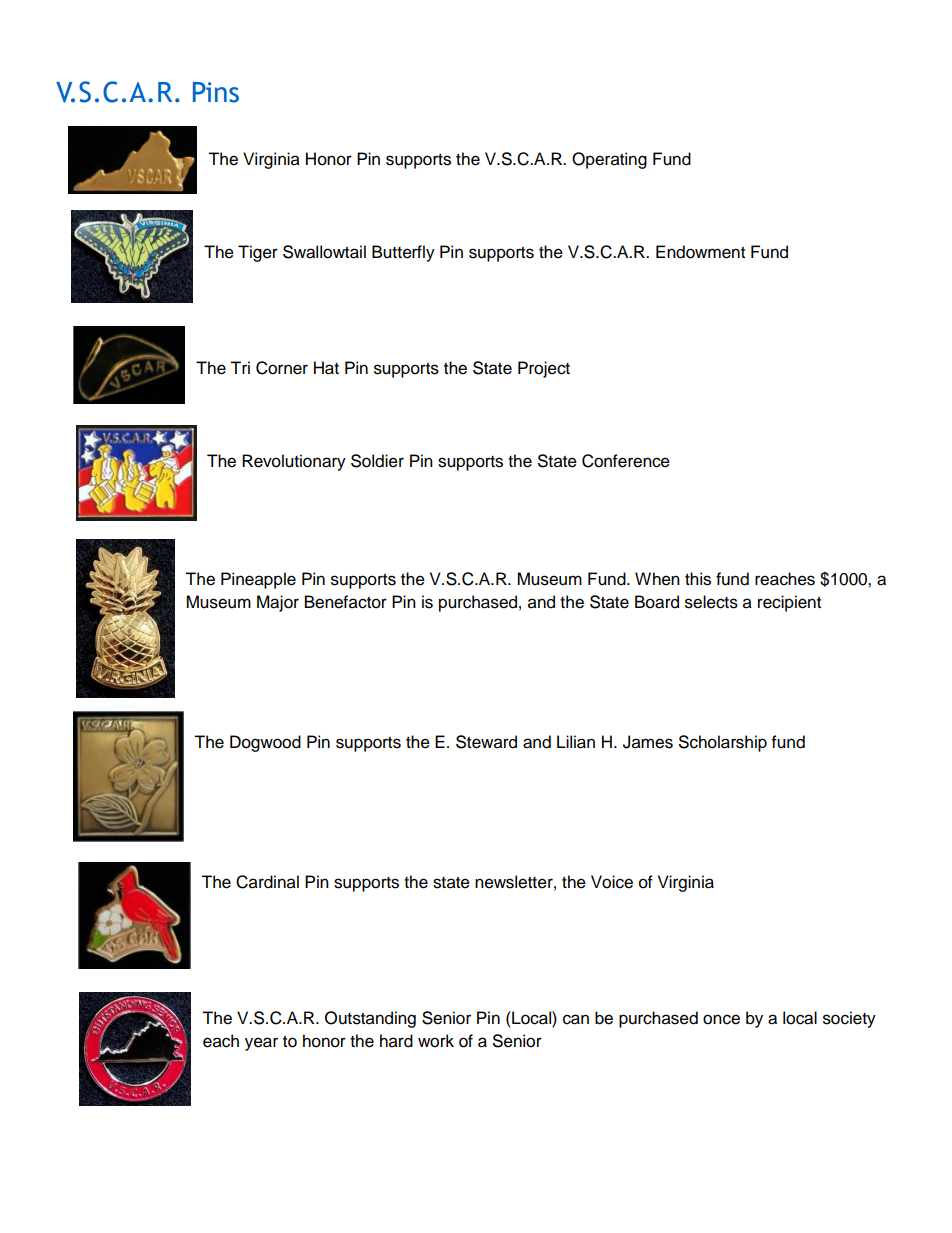 The width and height of the image is (952, 1233). What do you see at coordinates (700, 252) in the image?
I see `Endowment` at bounding box center [700, 252].
